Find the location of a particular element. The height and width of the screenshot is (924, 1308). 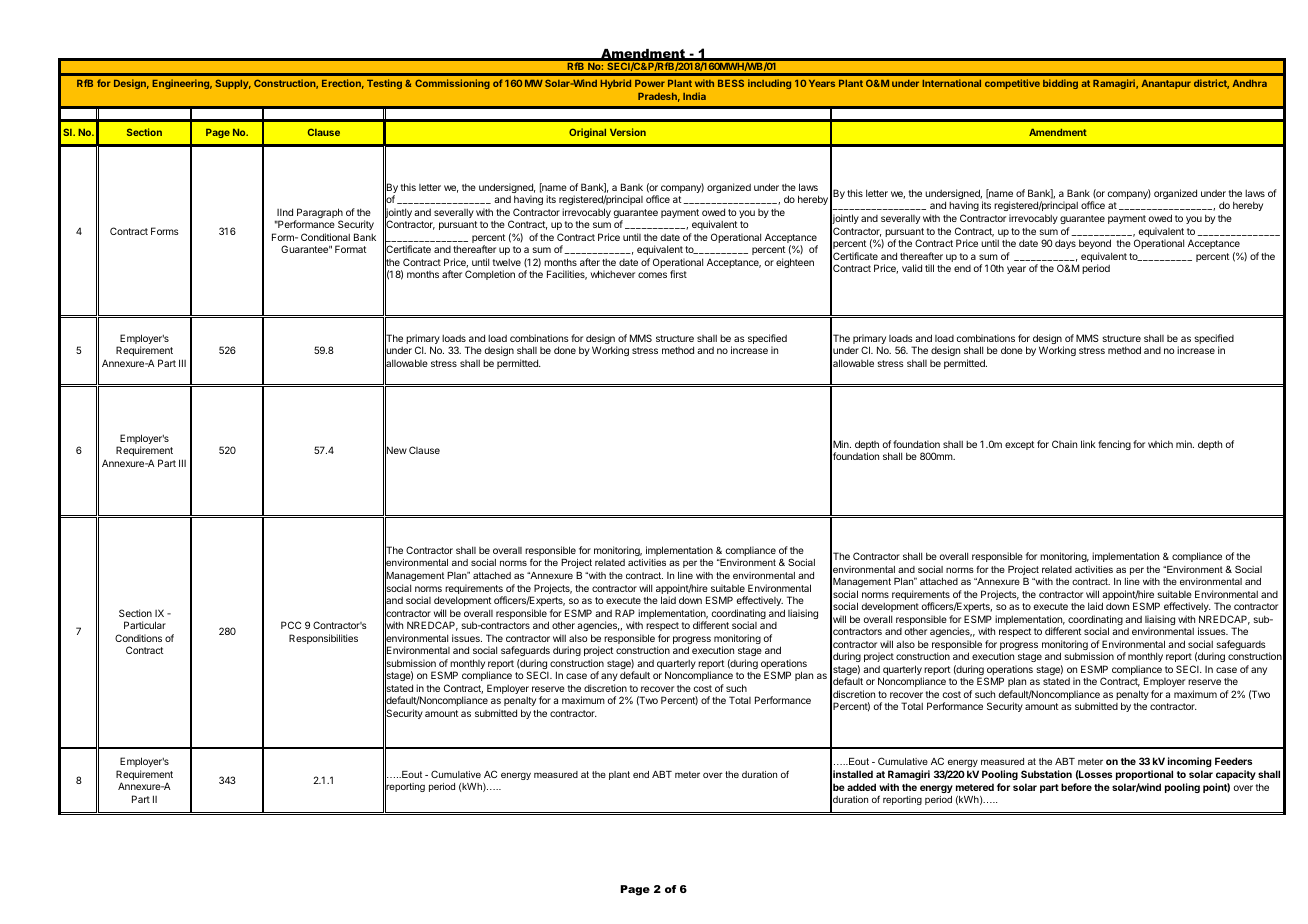

New is located at coordinates (396, 451).
